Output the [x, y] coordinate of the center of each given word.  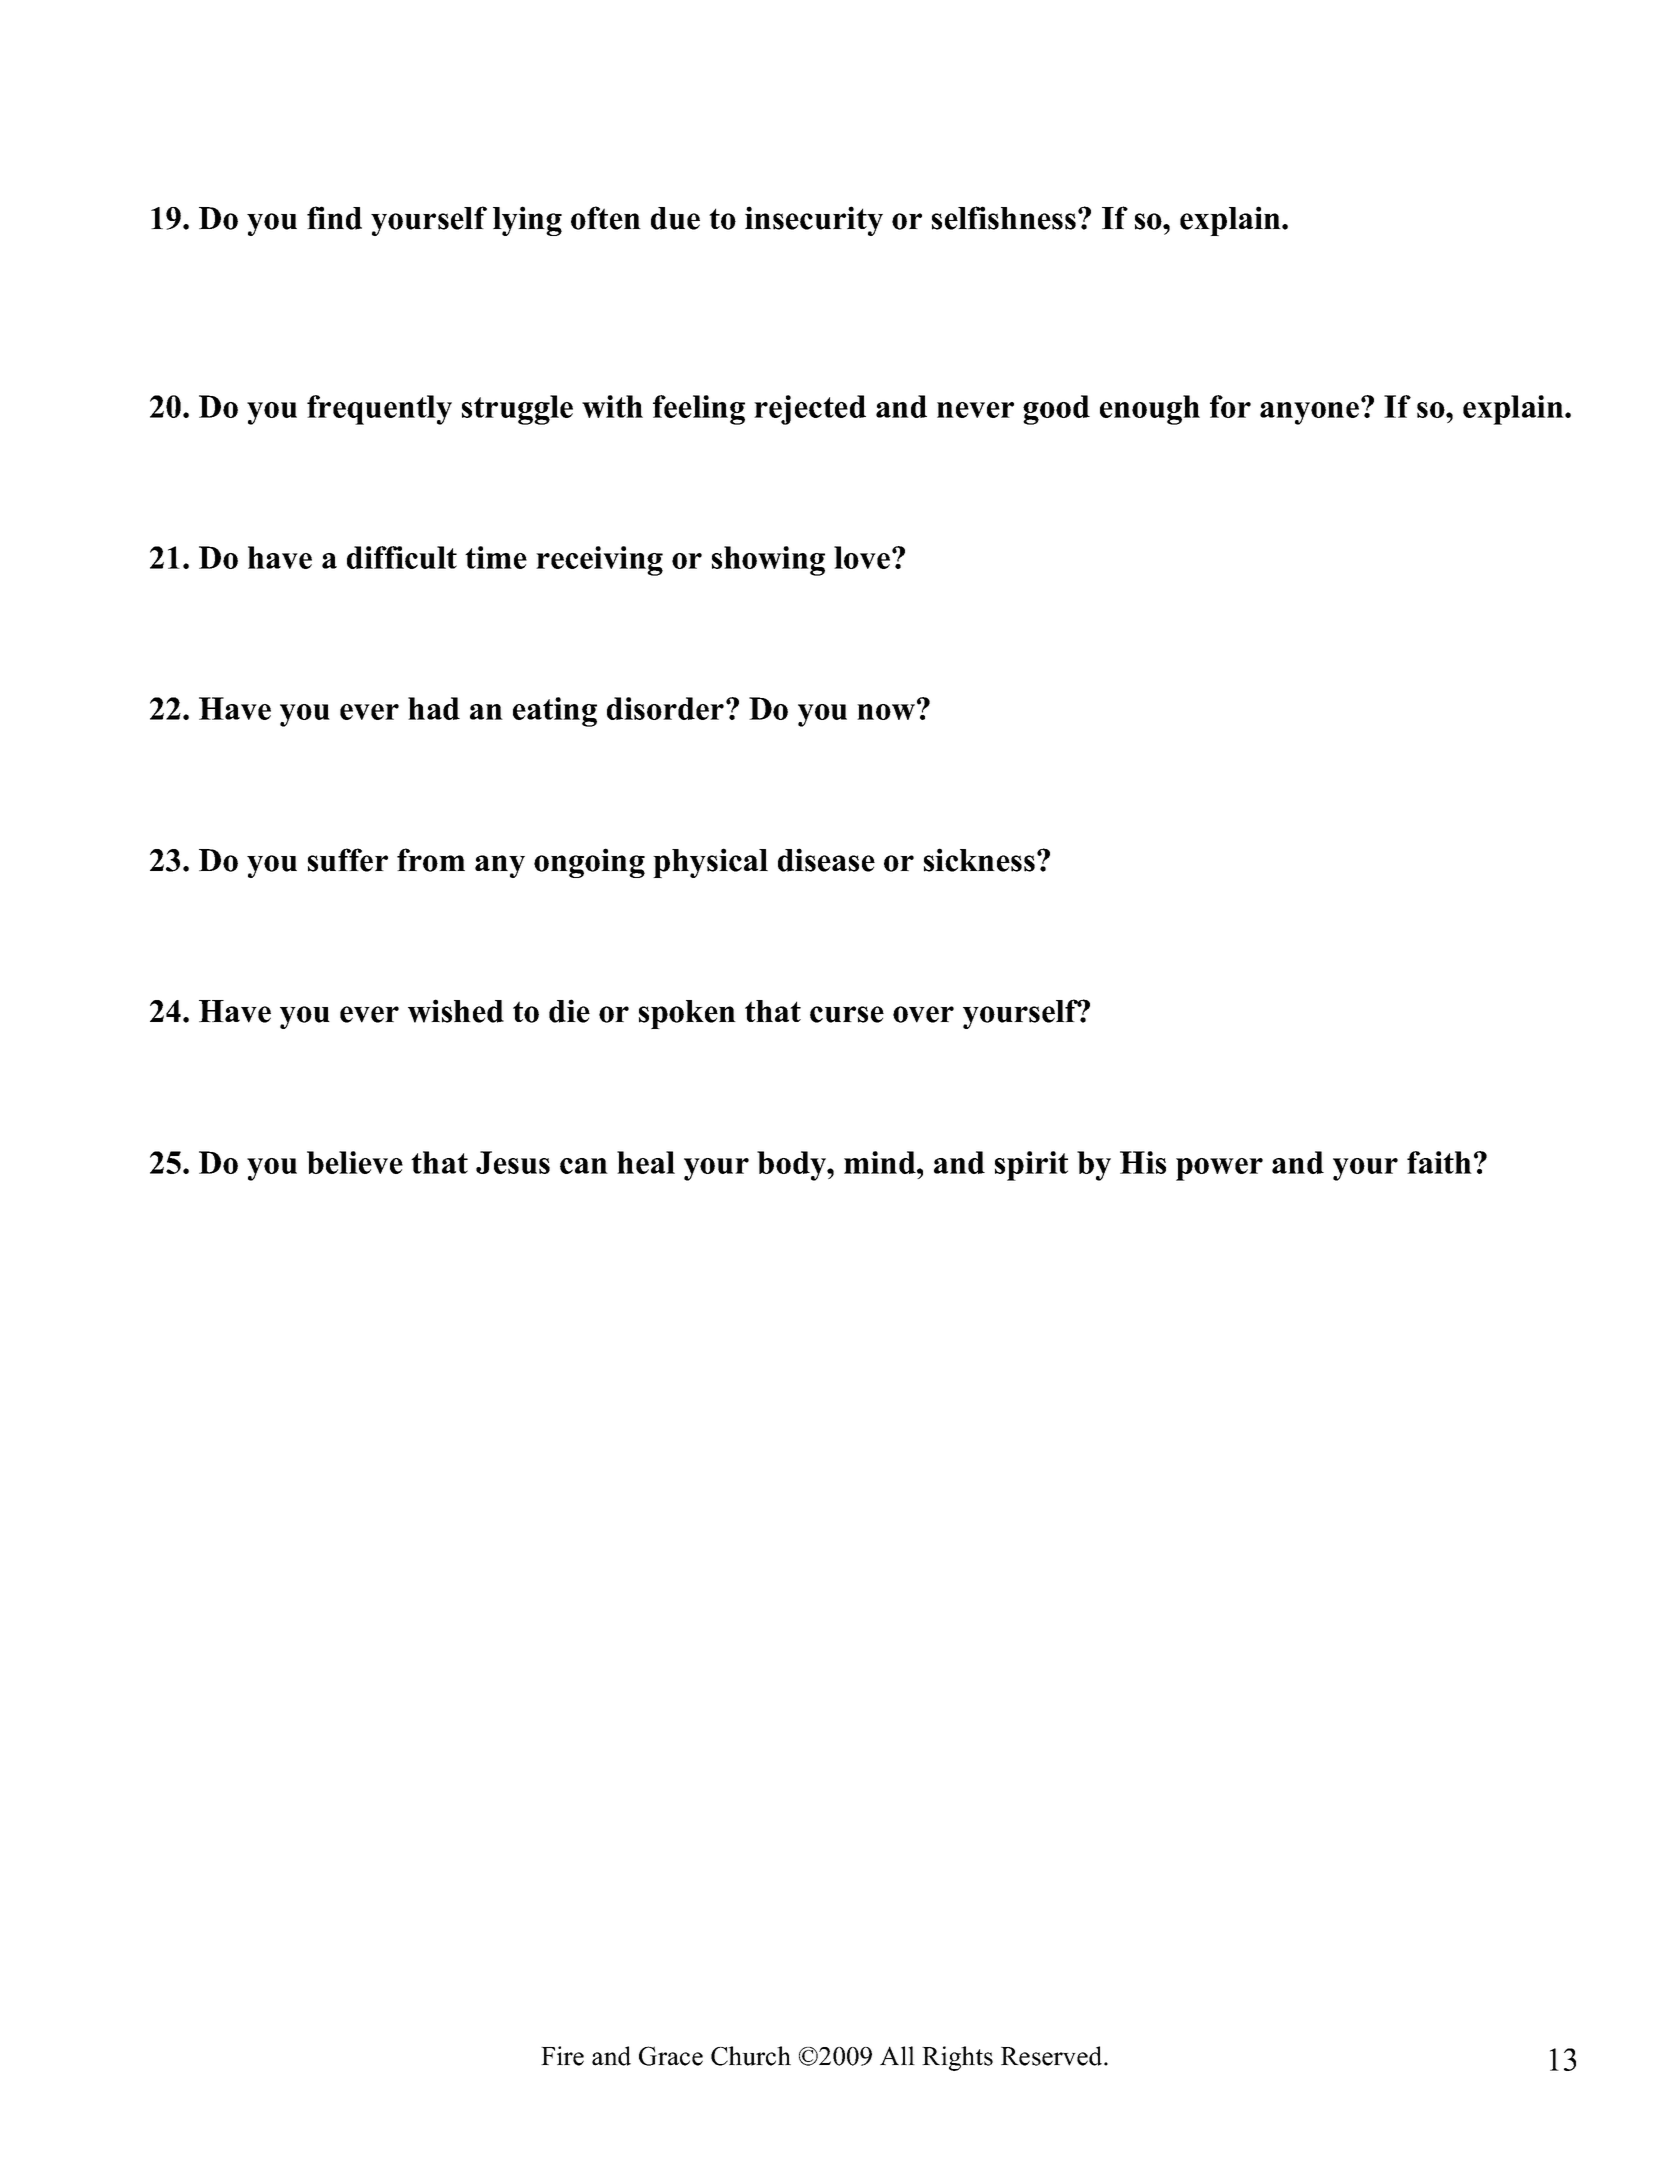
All [897, 2055]
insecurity [814, 221]
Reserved [1053, 2056]
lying [527, 221]
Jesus [513, 1162]
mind [881, 1162]
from [431, 860]
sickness [979, 860]
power [1219, 1169]
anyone [1311, 412]
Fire [562, 2056]
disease [826, 860]
